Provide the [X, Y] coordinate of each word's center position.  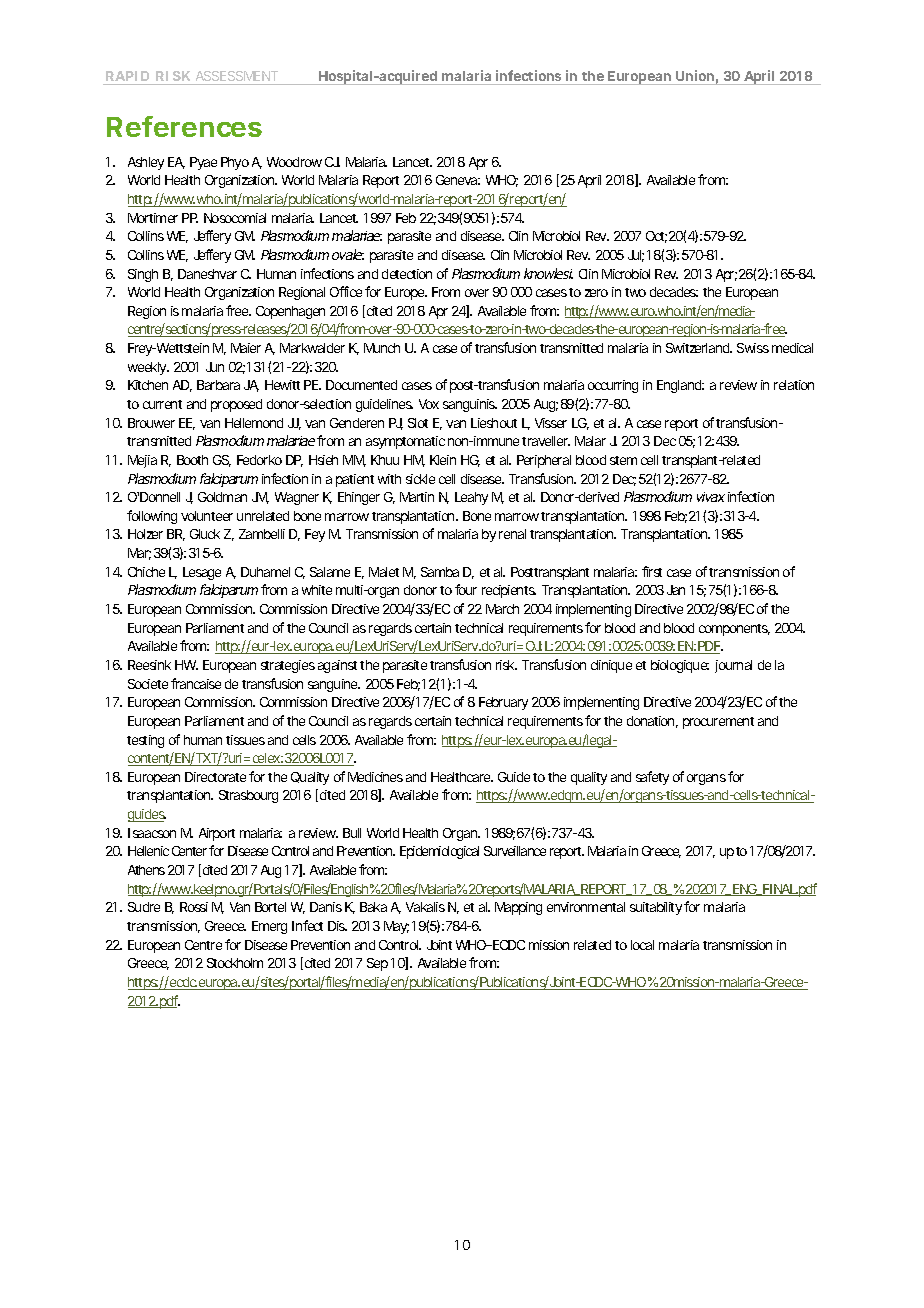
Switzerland [698, 348]
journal [733, 666]
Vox [429, 404]
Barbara [218, 385]
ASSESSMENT [237, 76]
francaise [196, 683]
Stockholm [235, 963]
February [503, 703]
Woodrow [294, 162]
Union [695, 75]
